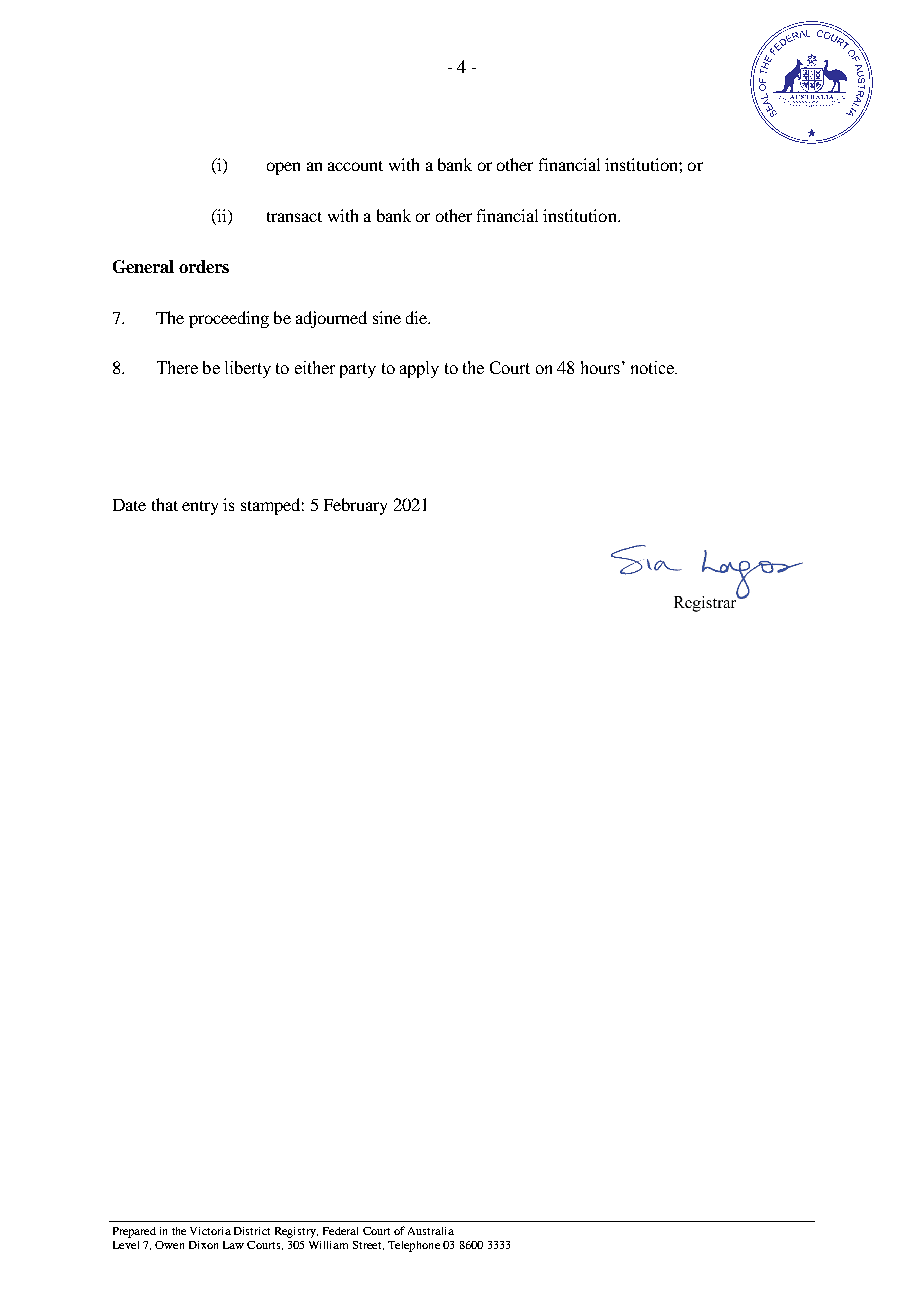 This screenshot has width=924, height=1308. What do you see at coordinates (358, 370) in the screenshot?
I see `party` at bounding box center [358, 370].
